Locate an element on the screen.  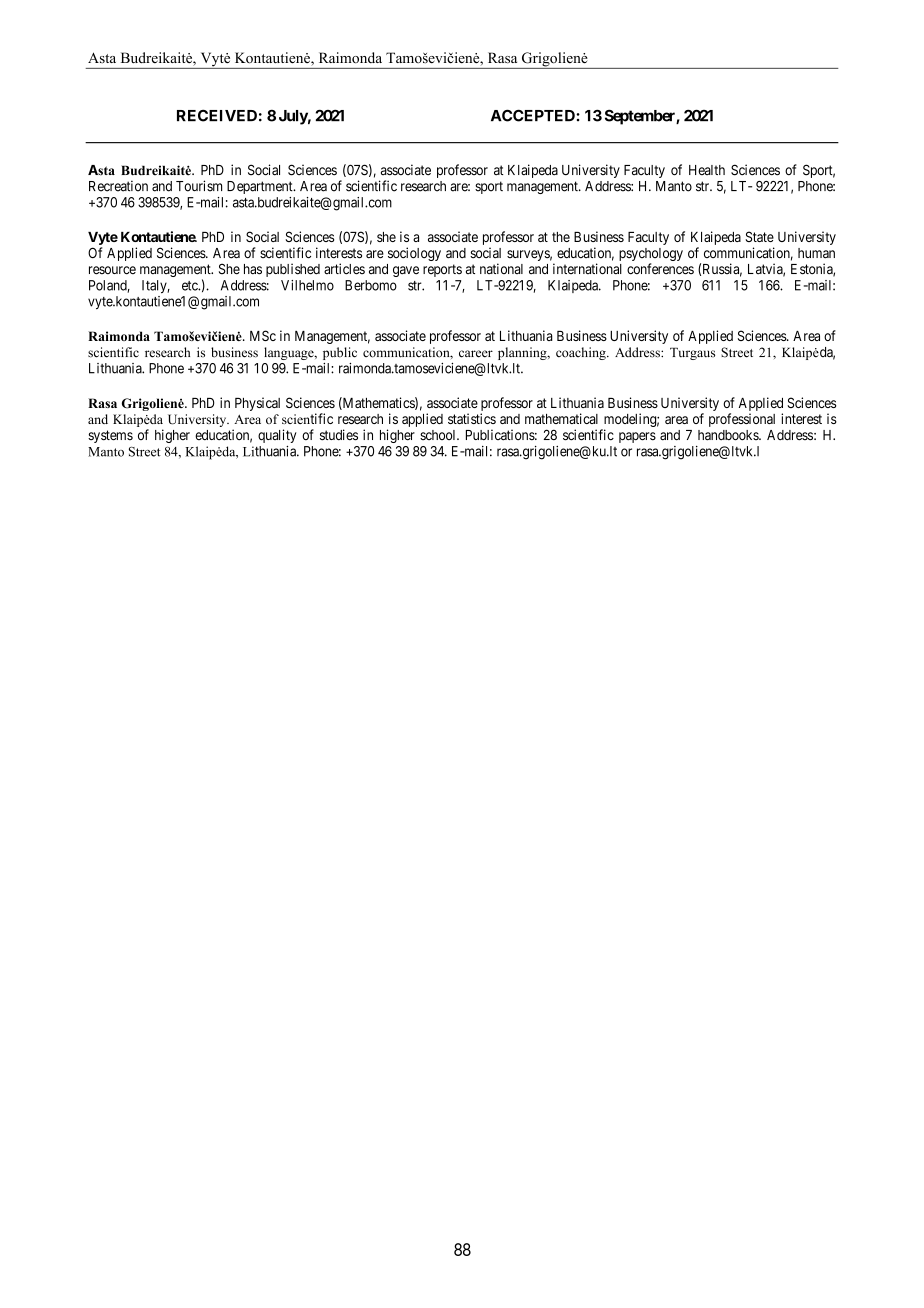
sociology is located at coordinates (414, 254).
